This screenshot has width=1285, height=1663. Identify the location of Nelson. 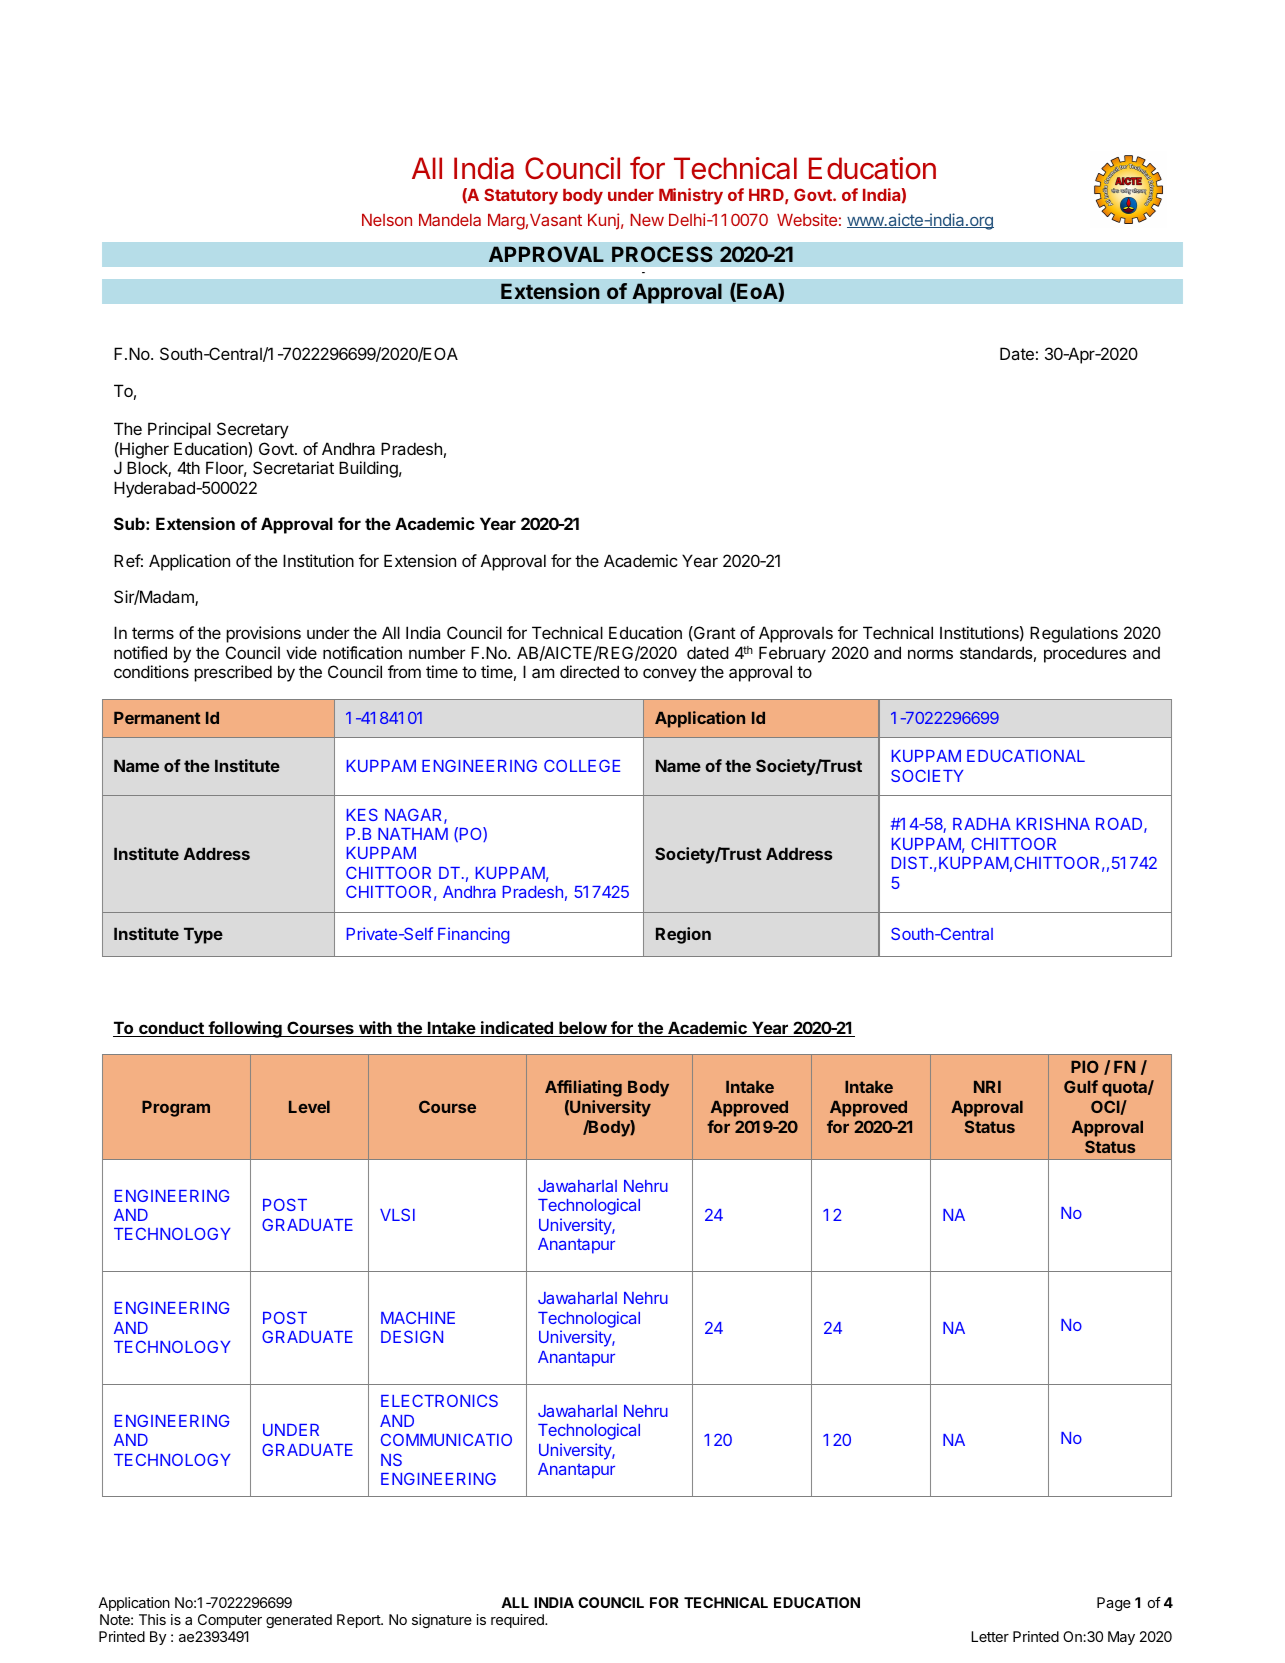
(387, 220).
